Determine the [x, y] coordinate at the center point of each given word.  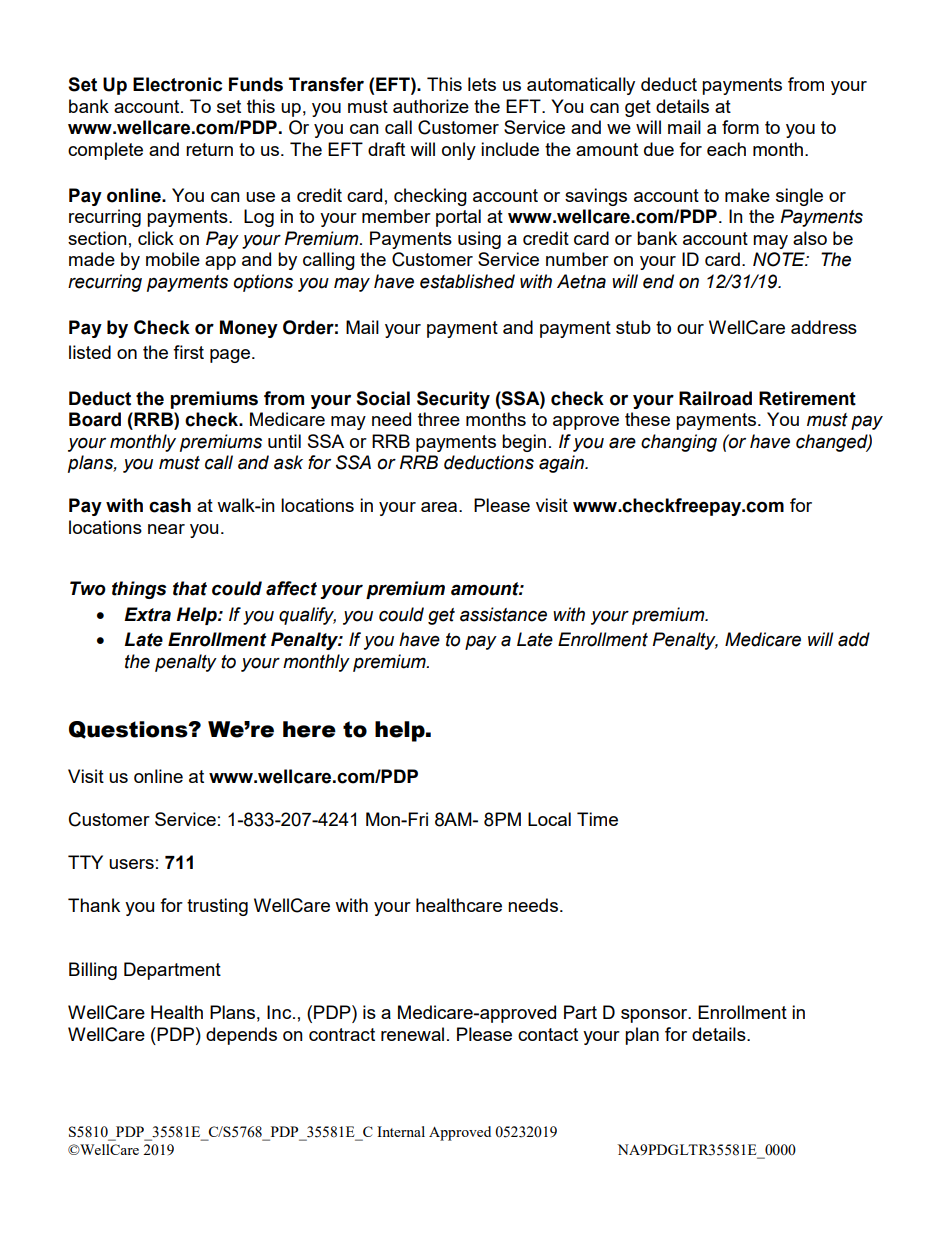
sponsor [655, 1016]
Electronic [177, 84]
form [740, 127]
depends [241, 1036]
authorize [431, 106]
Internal [401, 1131]
